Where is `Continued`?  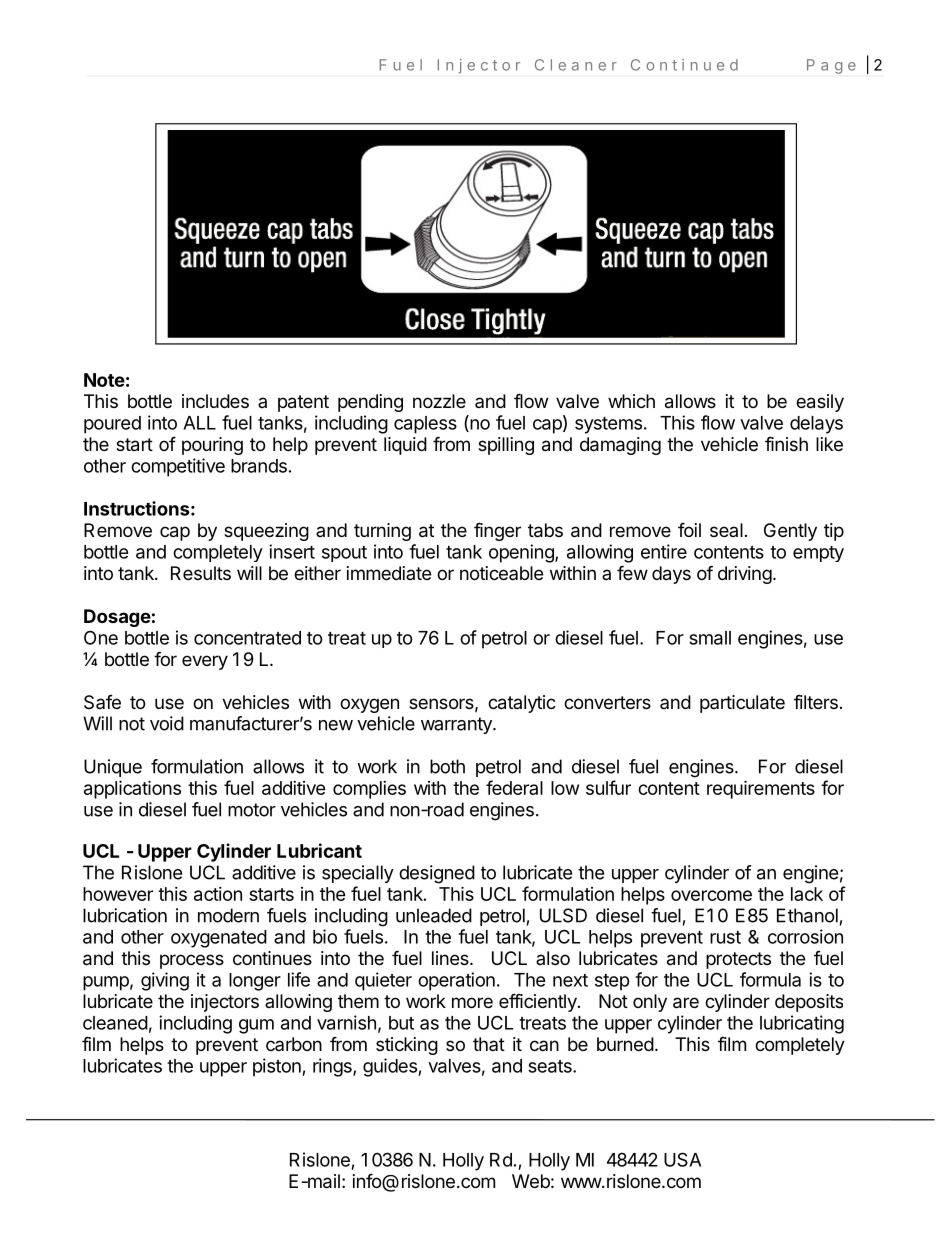 Continued is located at coordinates (684, 65).
